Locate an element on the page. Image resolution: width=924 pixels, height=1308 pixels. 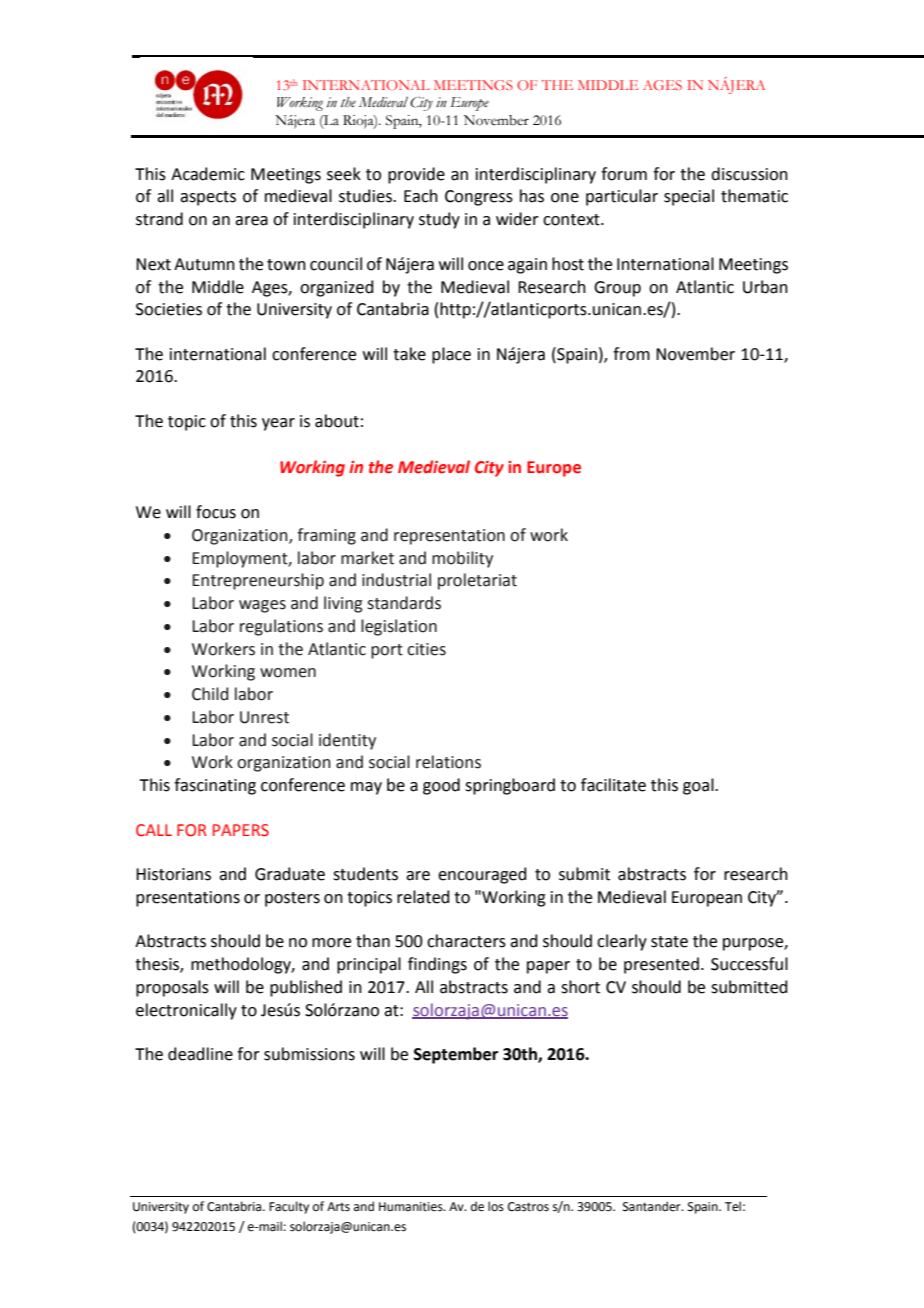
characters is located at coordinates (466, 941).
